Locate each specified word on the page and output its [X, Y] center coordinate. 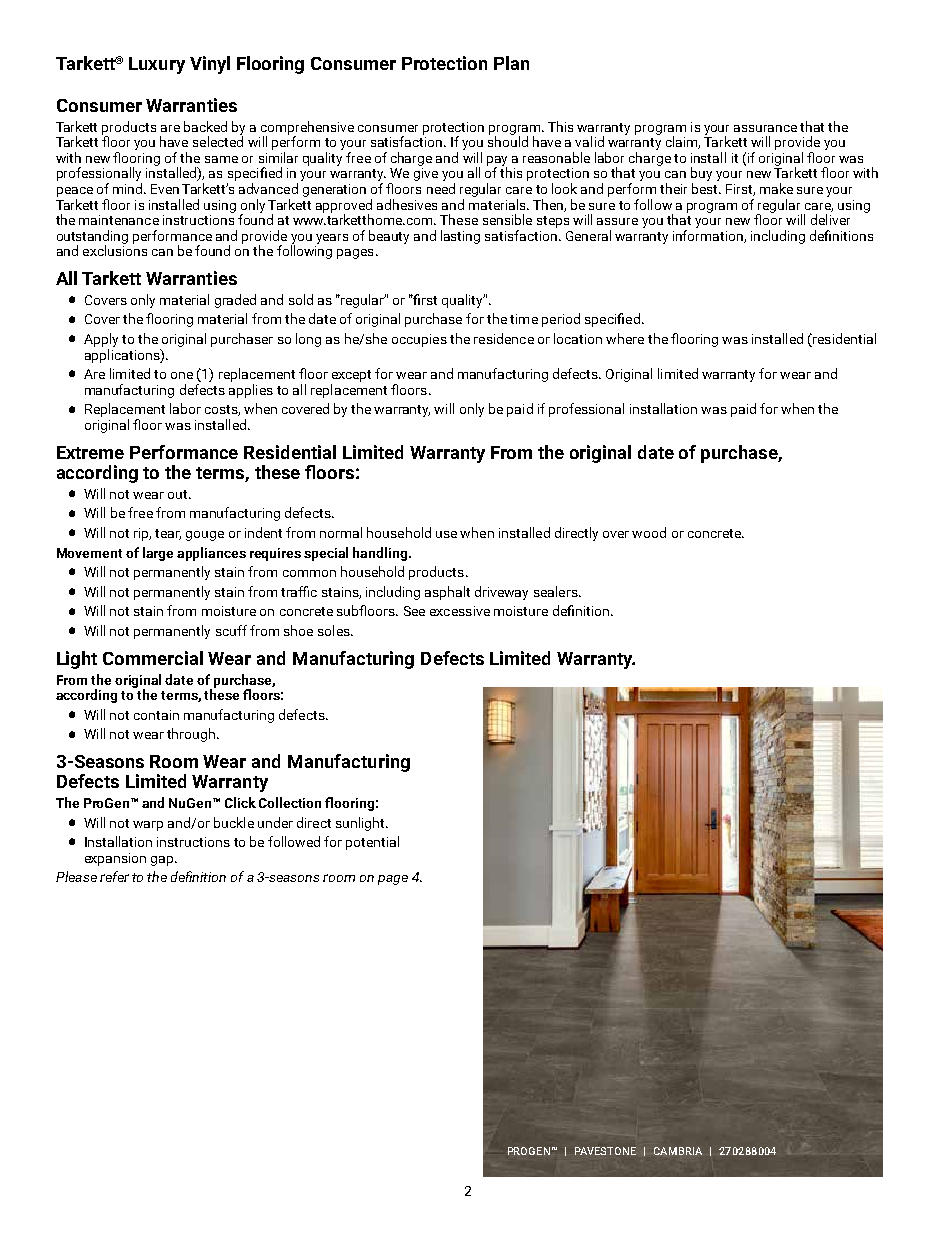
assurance [765, 128]
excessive [460, 611]
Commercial [153, 658]
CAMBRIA [678, 1151]
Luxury [157, 65]
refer [114, 876]
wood [649, 532]
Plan [511, 63]
